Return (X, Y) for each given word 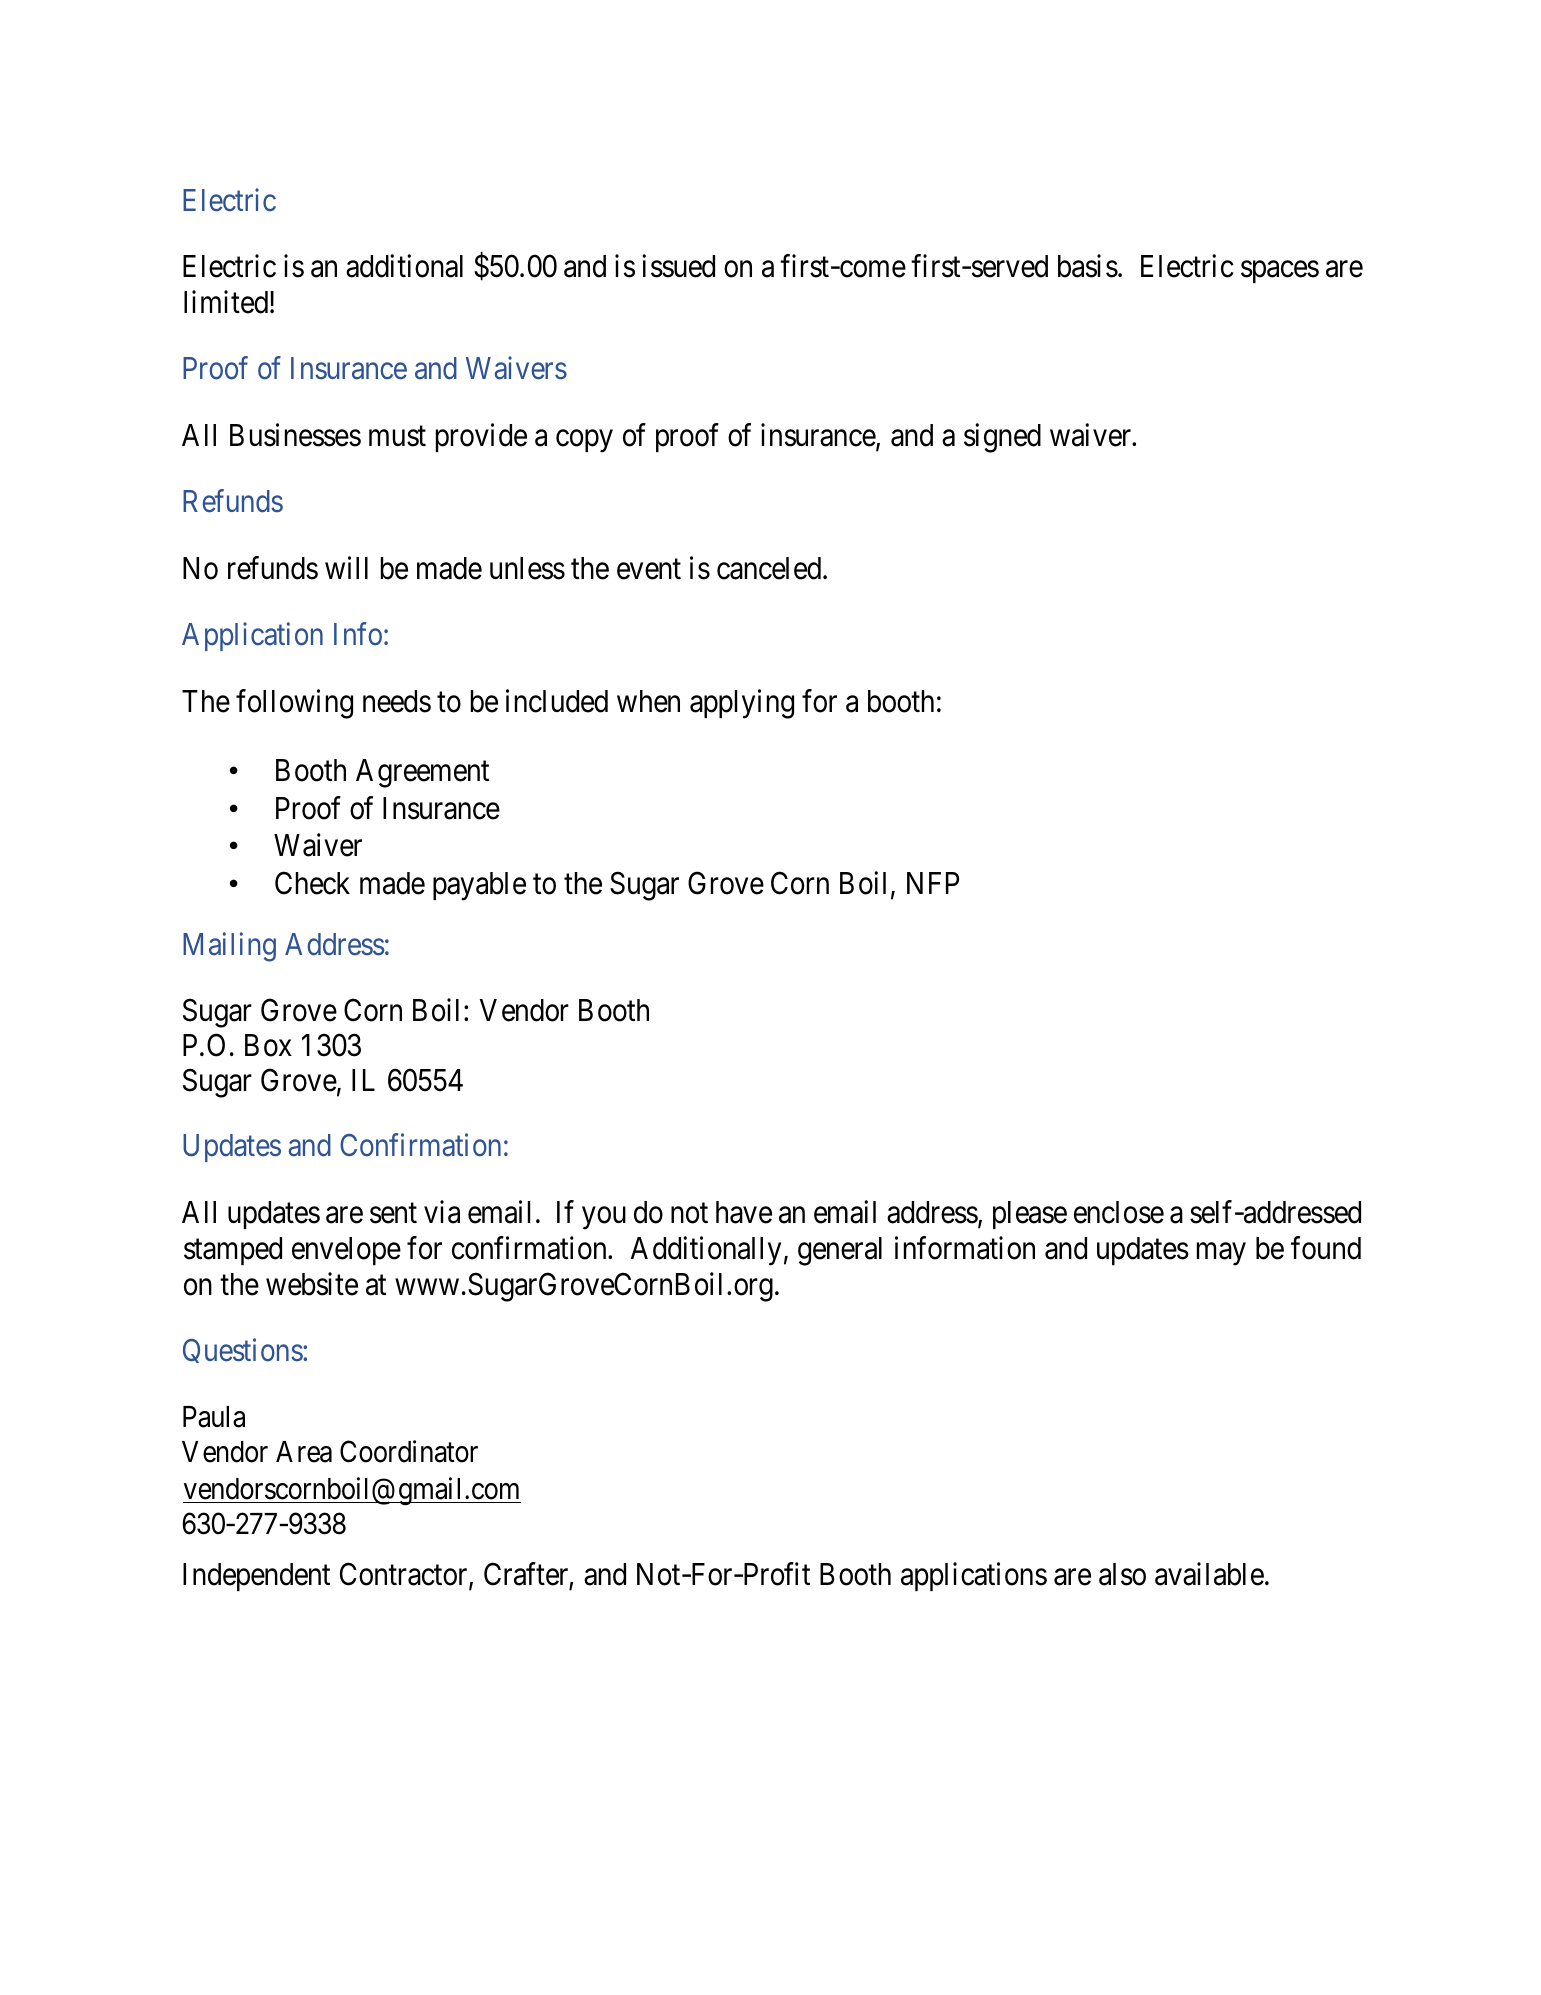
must (397, 437)
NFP (933, 883)
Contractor (405, 1575)
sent (393, 1213)
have (744, 1212)
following (294, 704)
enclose (1119, 1212)
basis (1088, 266)
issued (678, 266)
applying (742, 704)
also (1122, 1574)
